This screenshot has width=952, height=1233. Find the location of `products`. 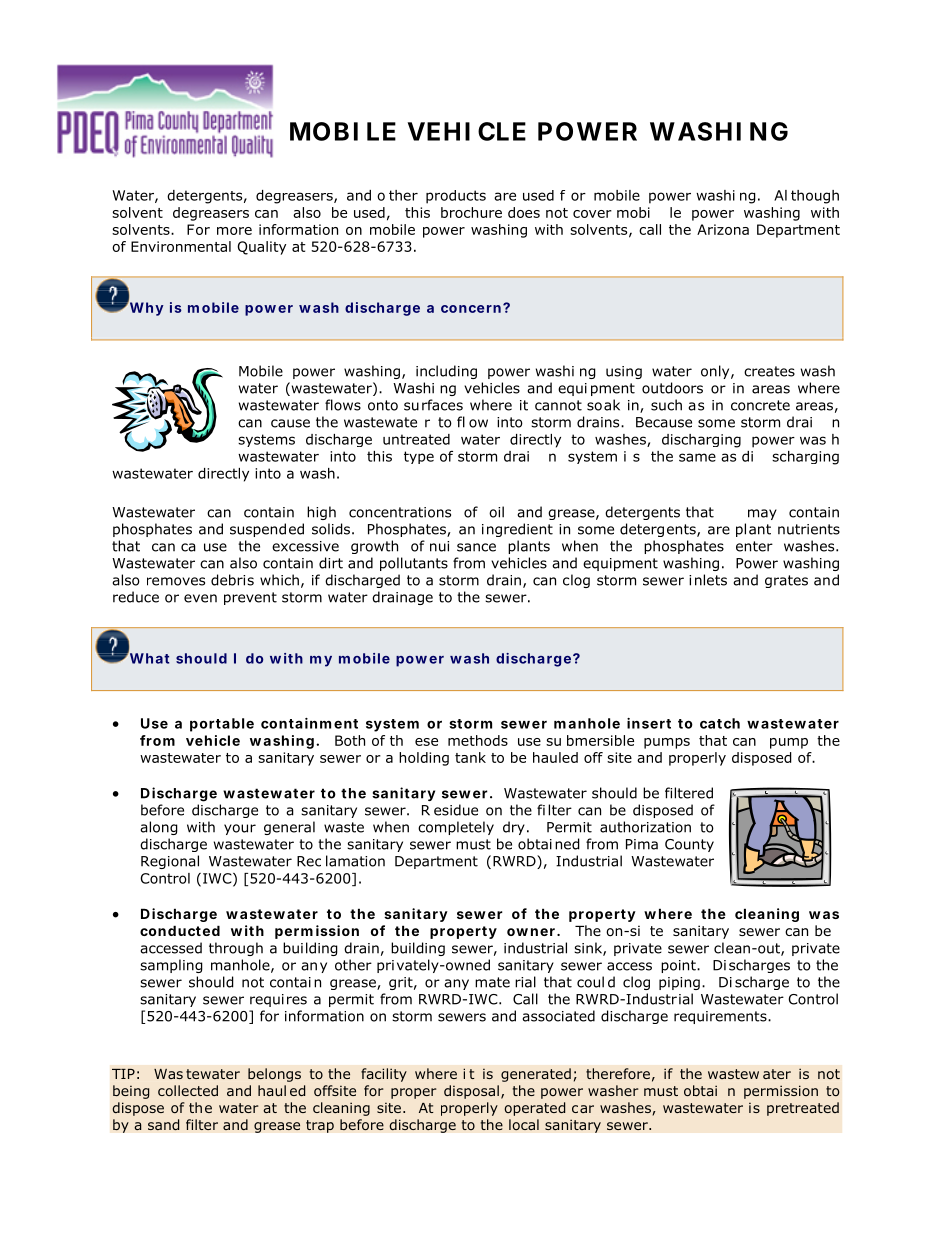

products is located at coordinates (456, 197).
